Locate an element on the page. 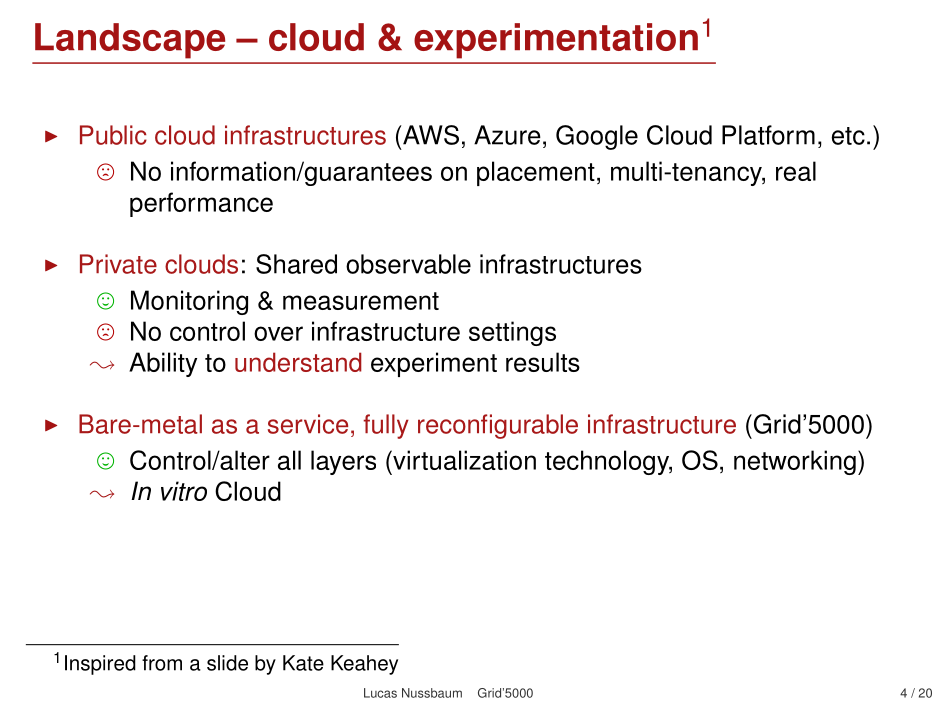 Image resolution: width=940 pixels, height=705 pixels. Ability is located at coordinates (163, 364).
